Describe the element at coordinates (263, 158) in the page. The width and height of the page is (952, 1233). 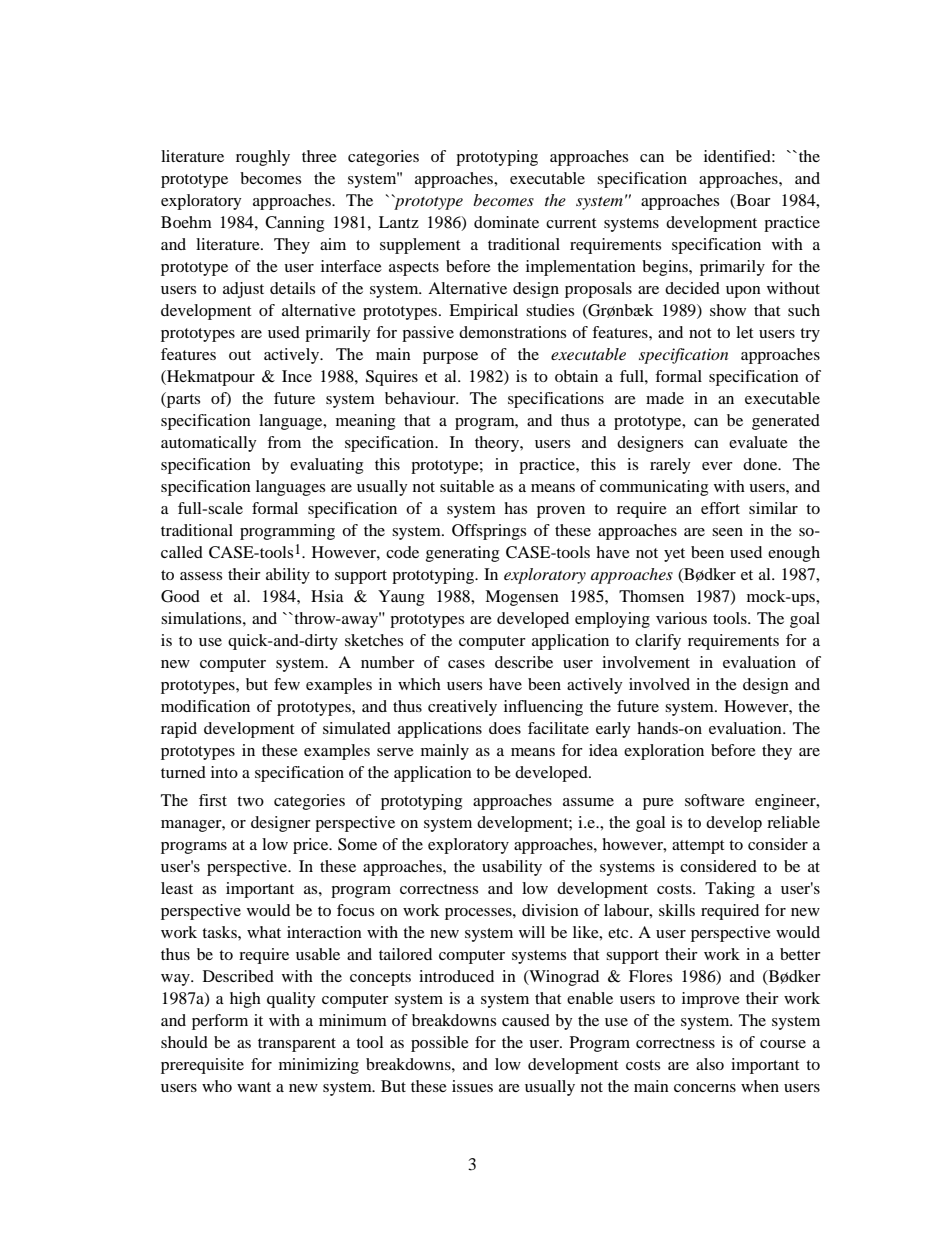
I see `roughly` at that location.
